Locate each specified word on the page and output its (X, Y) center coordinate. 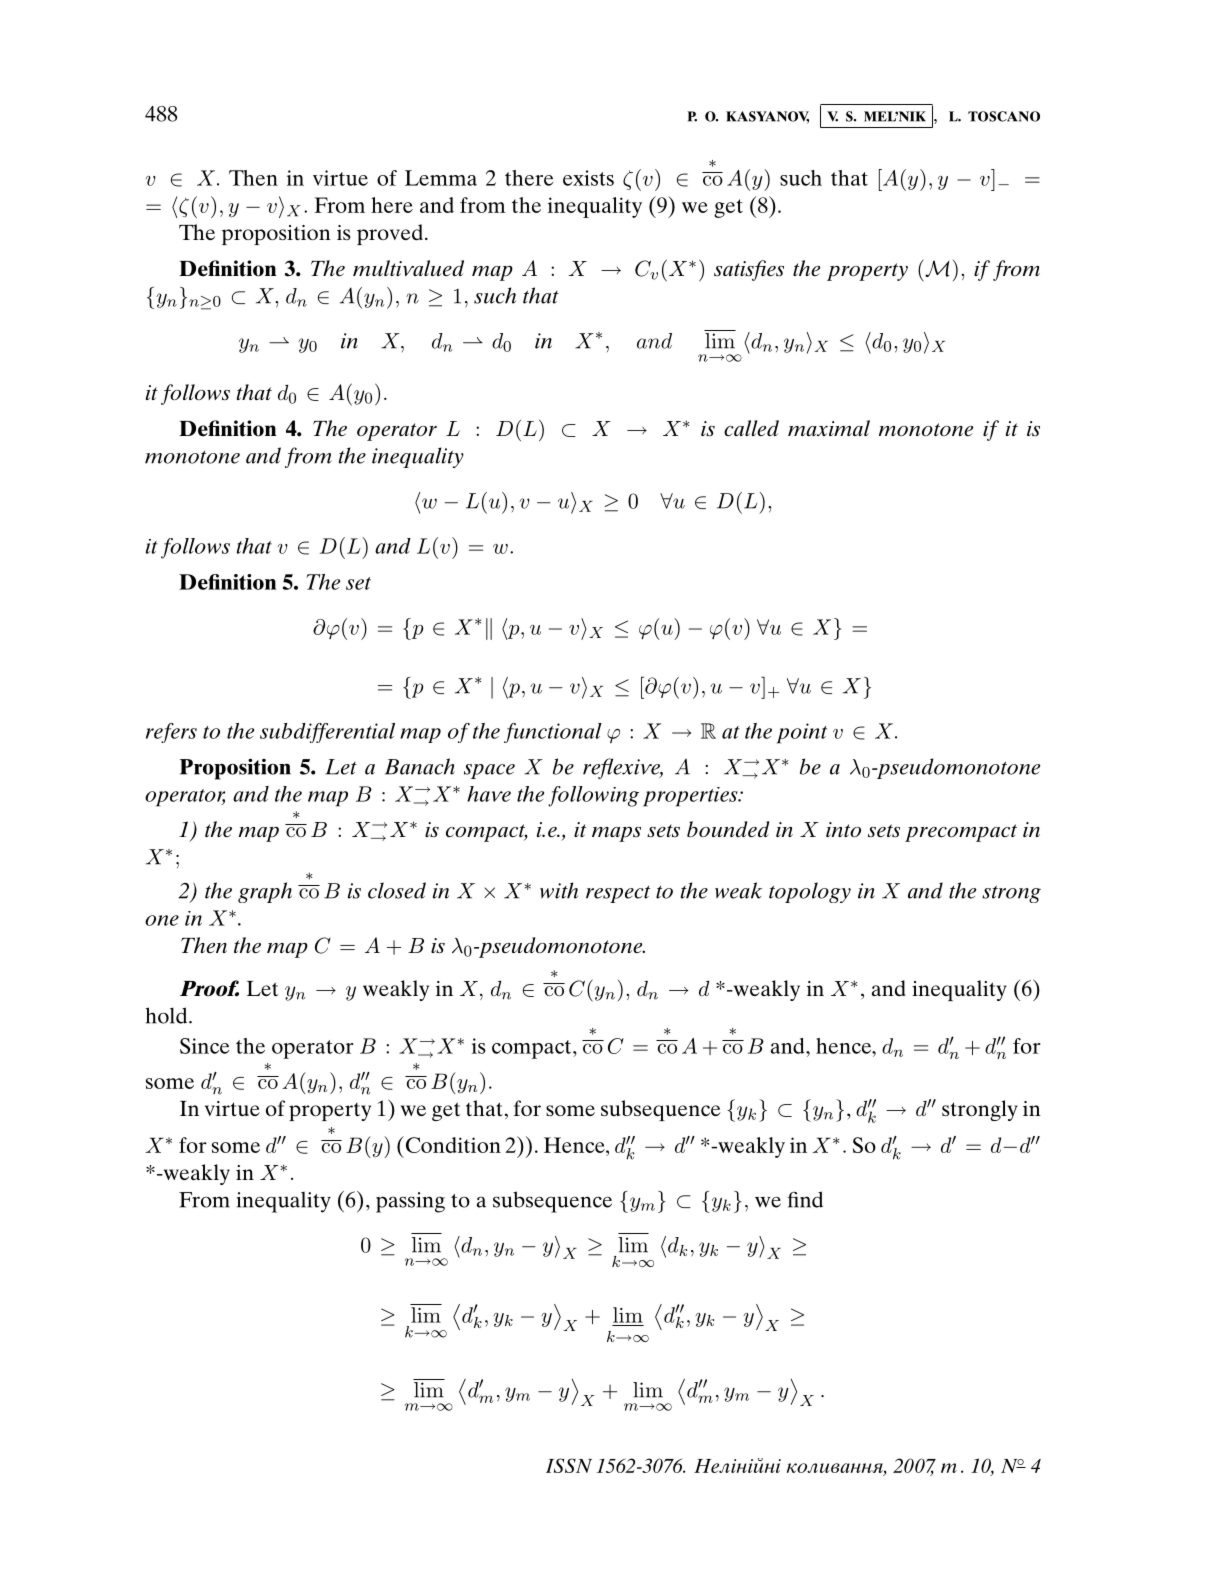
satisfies (749, 270)
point (802, 733)
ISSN (569, 1465)
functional (553, 733)
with (559, 890)
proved (390, 234)
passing (410, 1202)
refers (171, 733)
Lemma (441, 178)
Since (204, 1046)
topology (810, 892)
